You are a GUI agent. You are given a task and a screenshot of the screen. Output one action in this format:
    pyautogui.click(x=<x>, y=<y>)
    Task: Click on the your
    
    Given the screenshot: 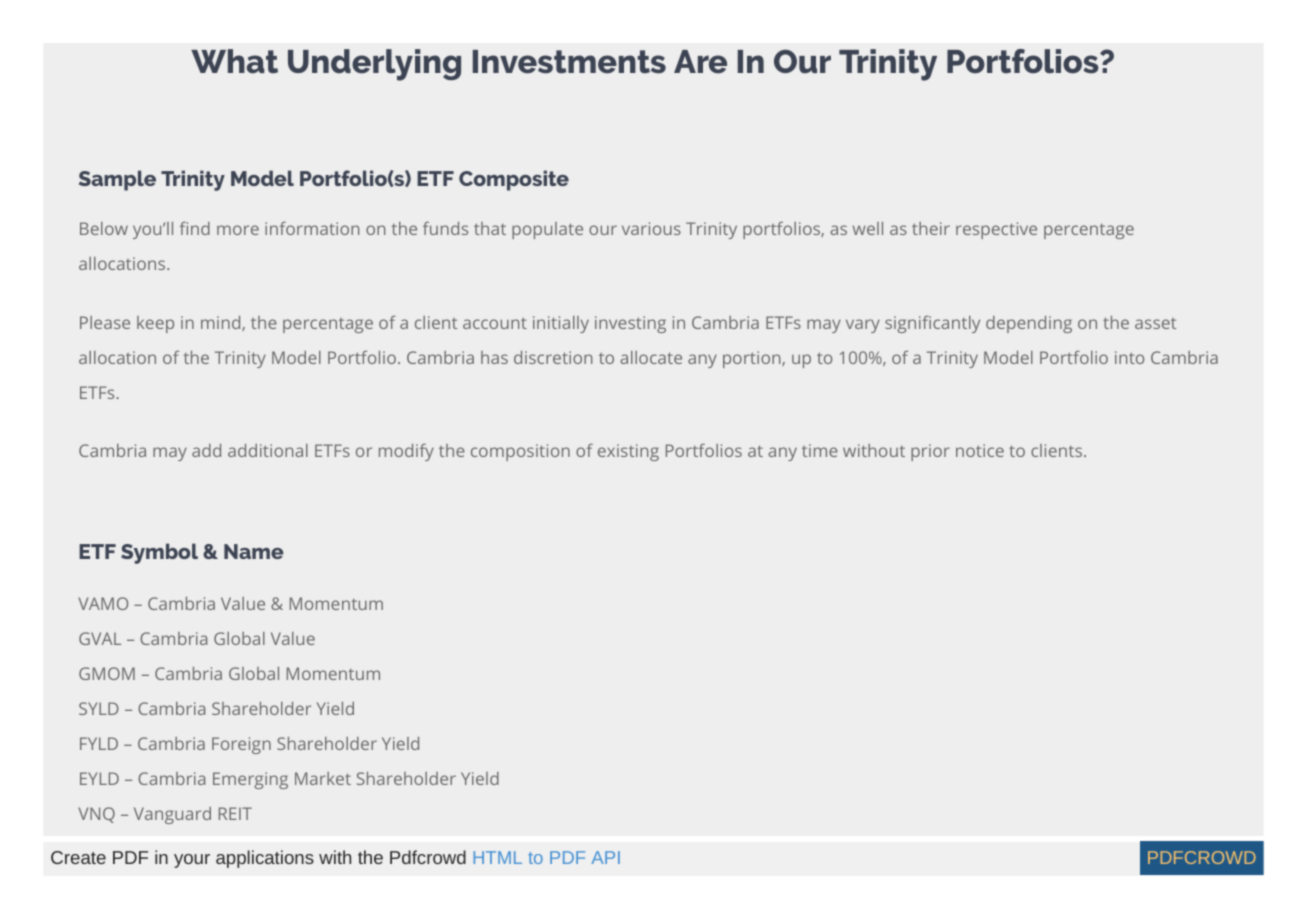 What is the action you would take?
    pyautogui.click(x=192, y=861)
